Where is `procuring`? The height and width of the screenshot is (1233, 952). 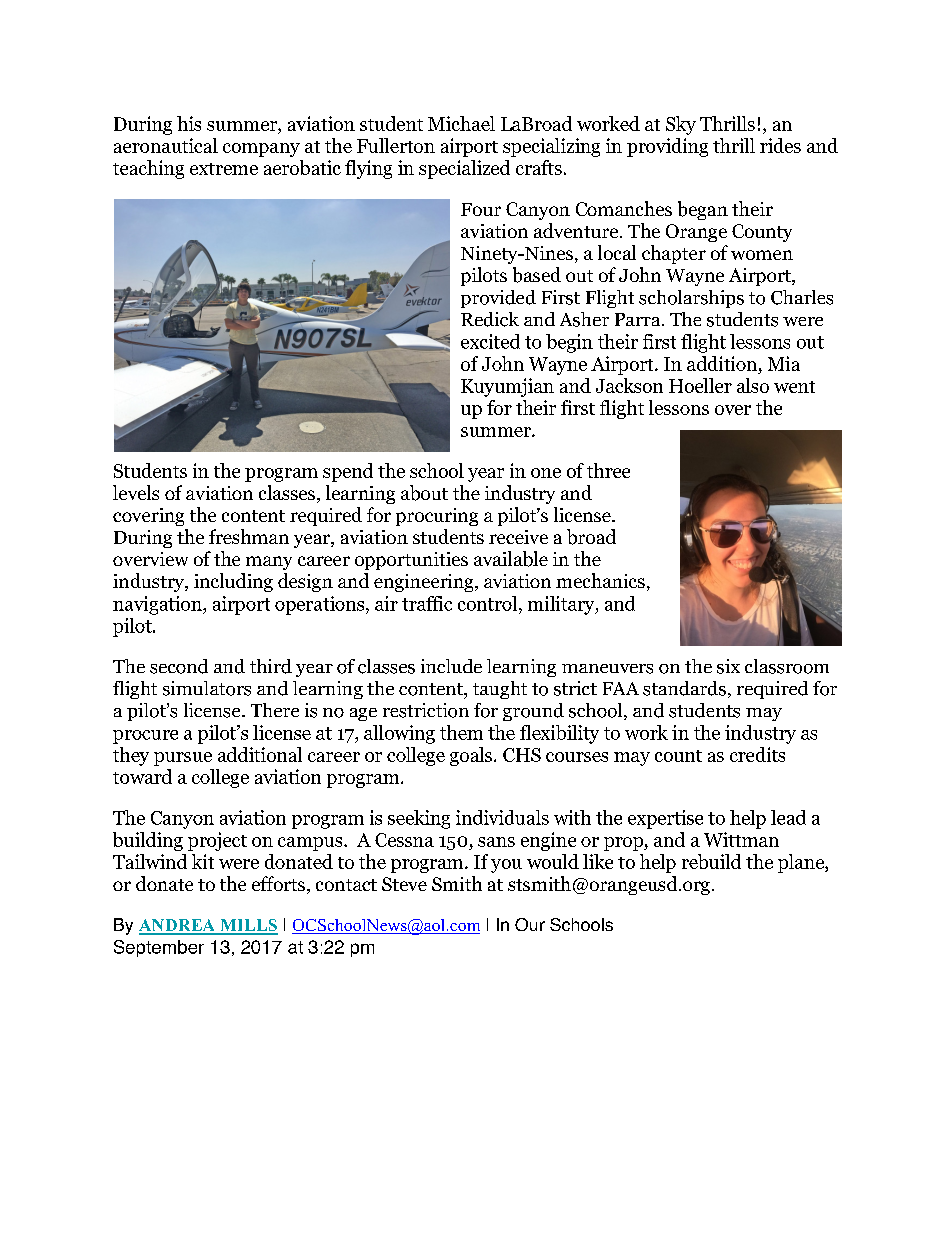
procuring is located at coordinates (437, 517).
